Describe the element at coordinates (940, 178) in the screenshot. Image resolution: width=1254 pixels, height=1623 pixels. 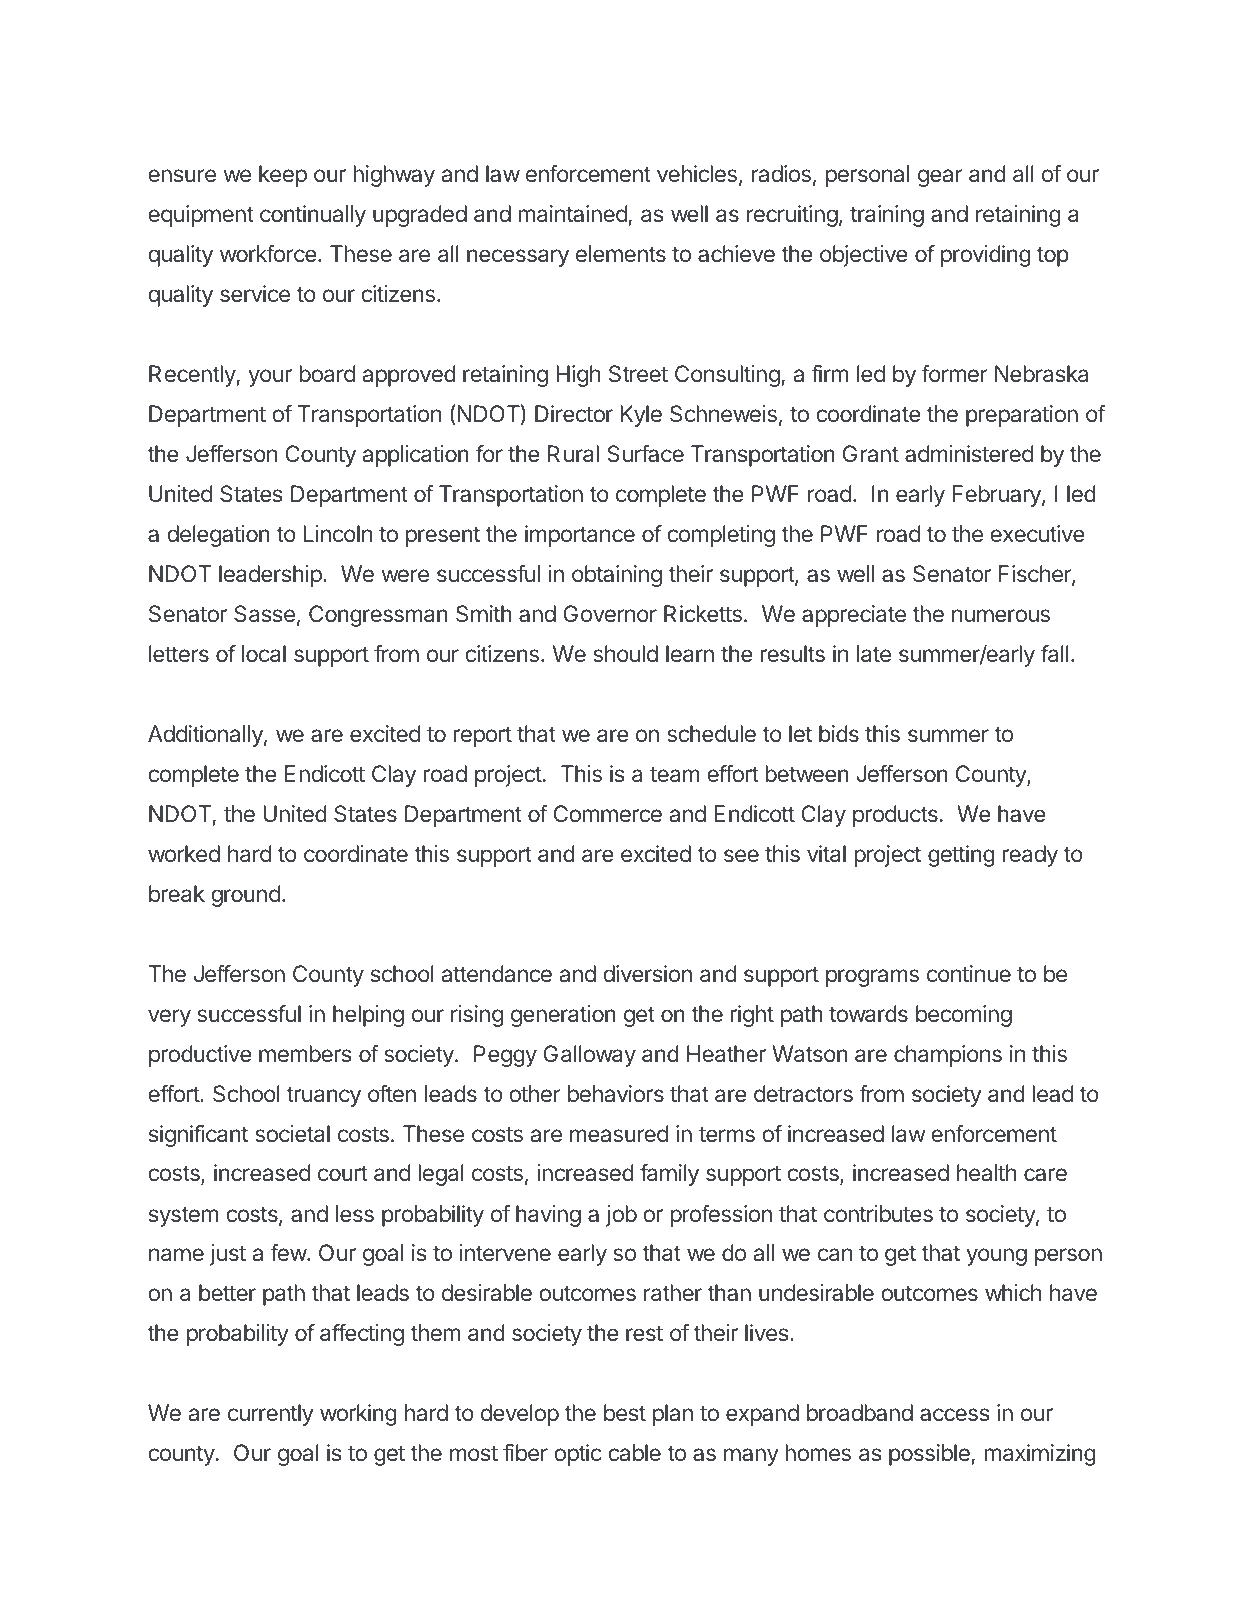
I see `gear` at that location.
